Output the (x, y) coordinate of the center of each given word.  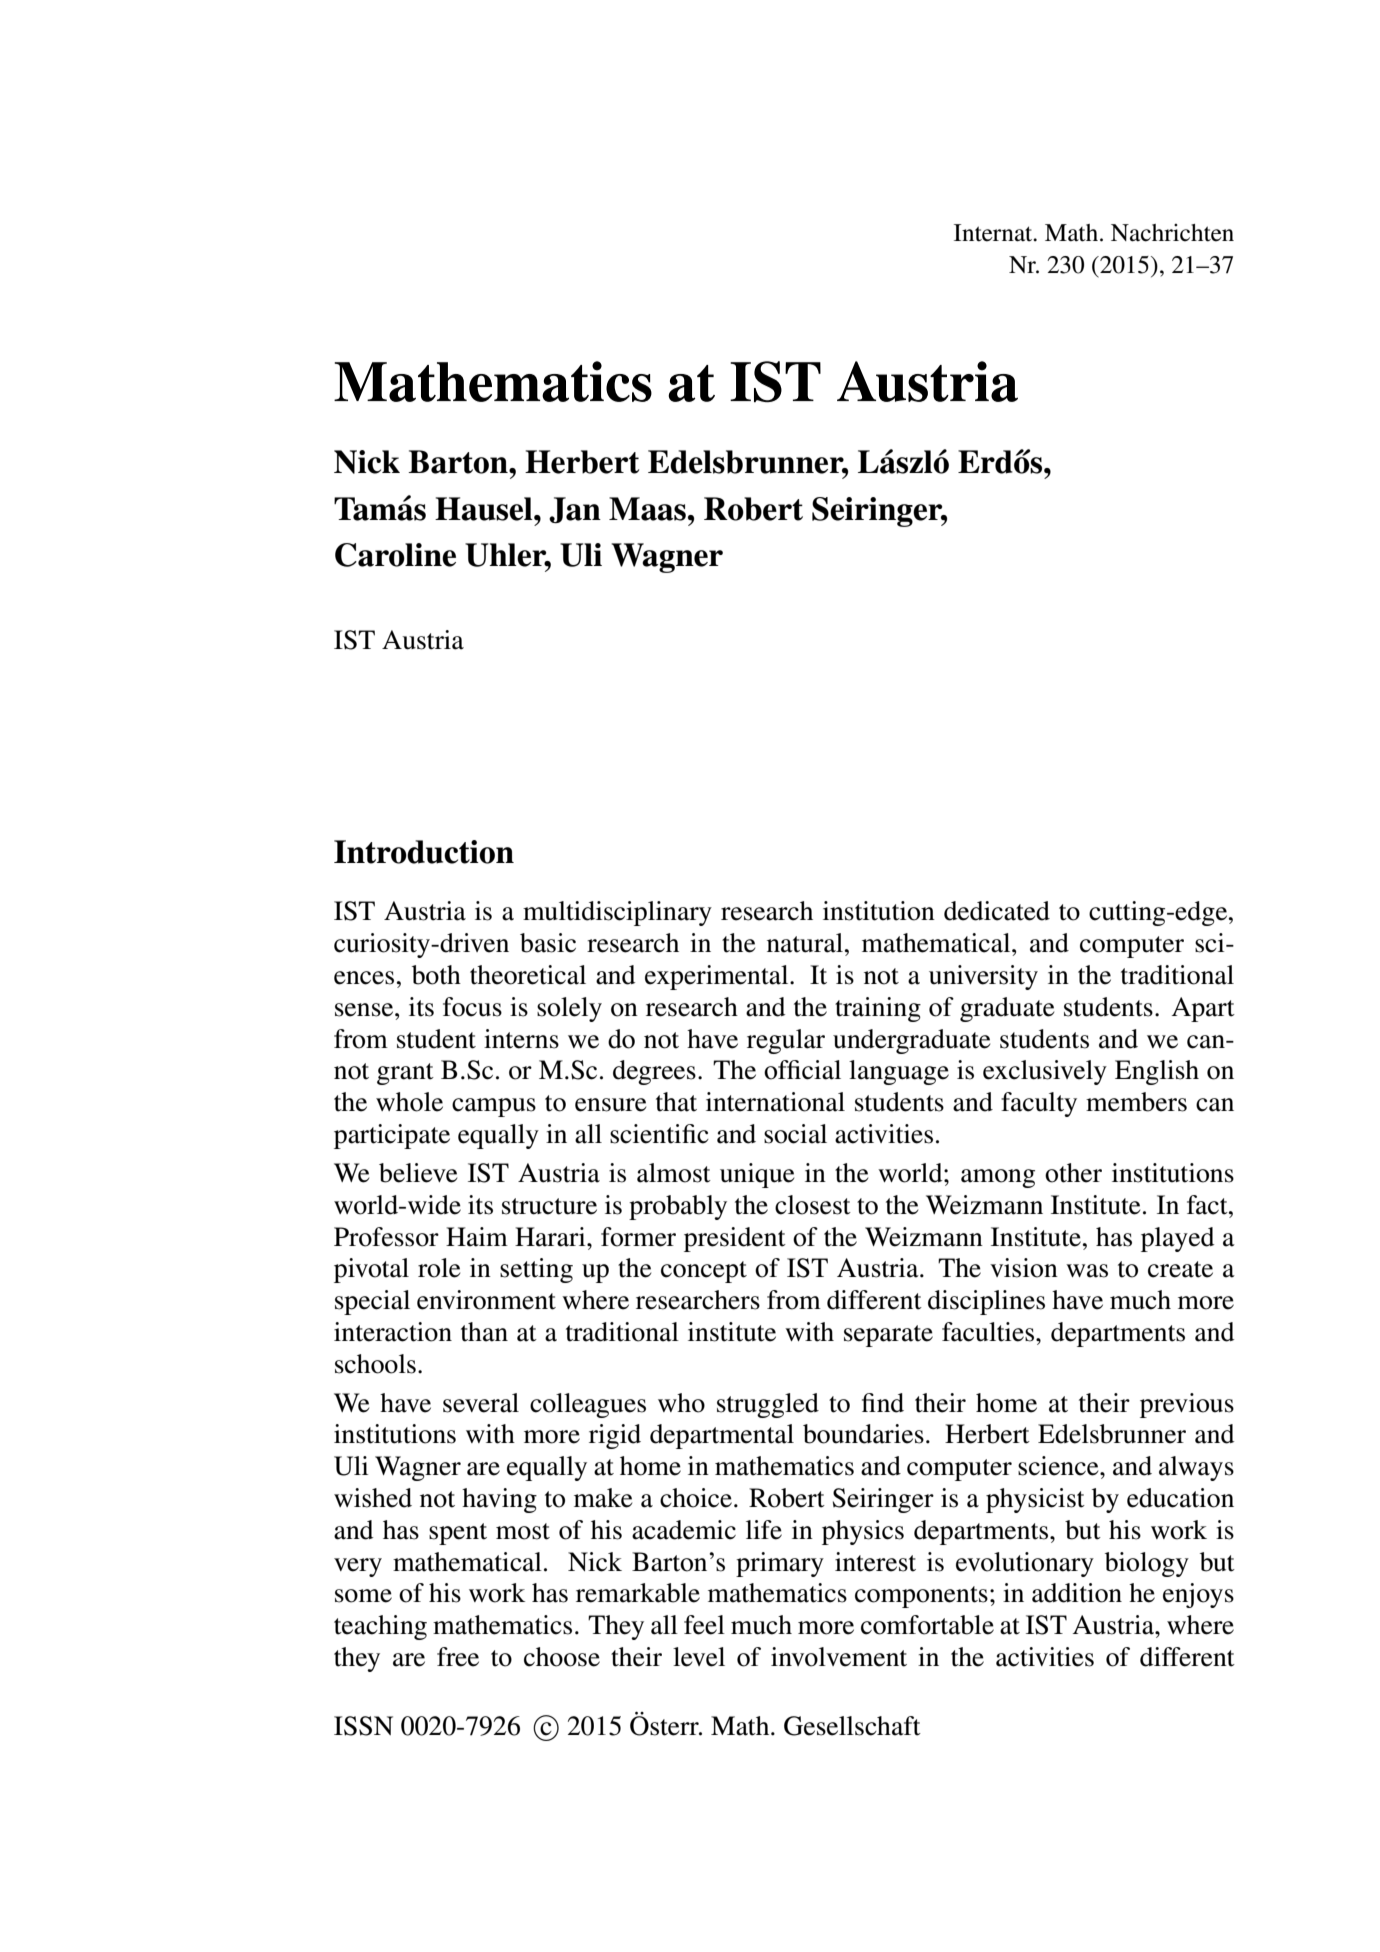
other (1073, 1173)
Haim (477, 1237)
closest (813, 1205)
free (458, 1657)
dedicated (997, 911)
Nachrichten (1172, 233)
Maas (647, 509)
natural (805, 943)
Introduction (424, 852)
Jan (575, 510)
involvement (839, 1657)
